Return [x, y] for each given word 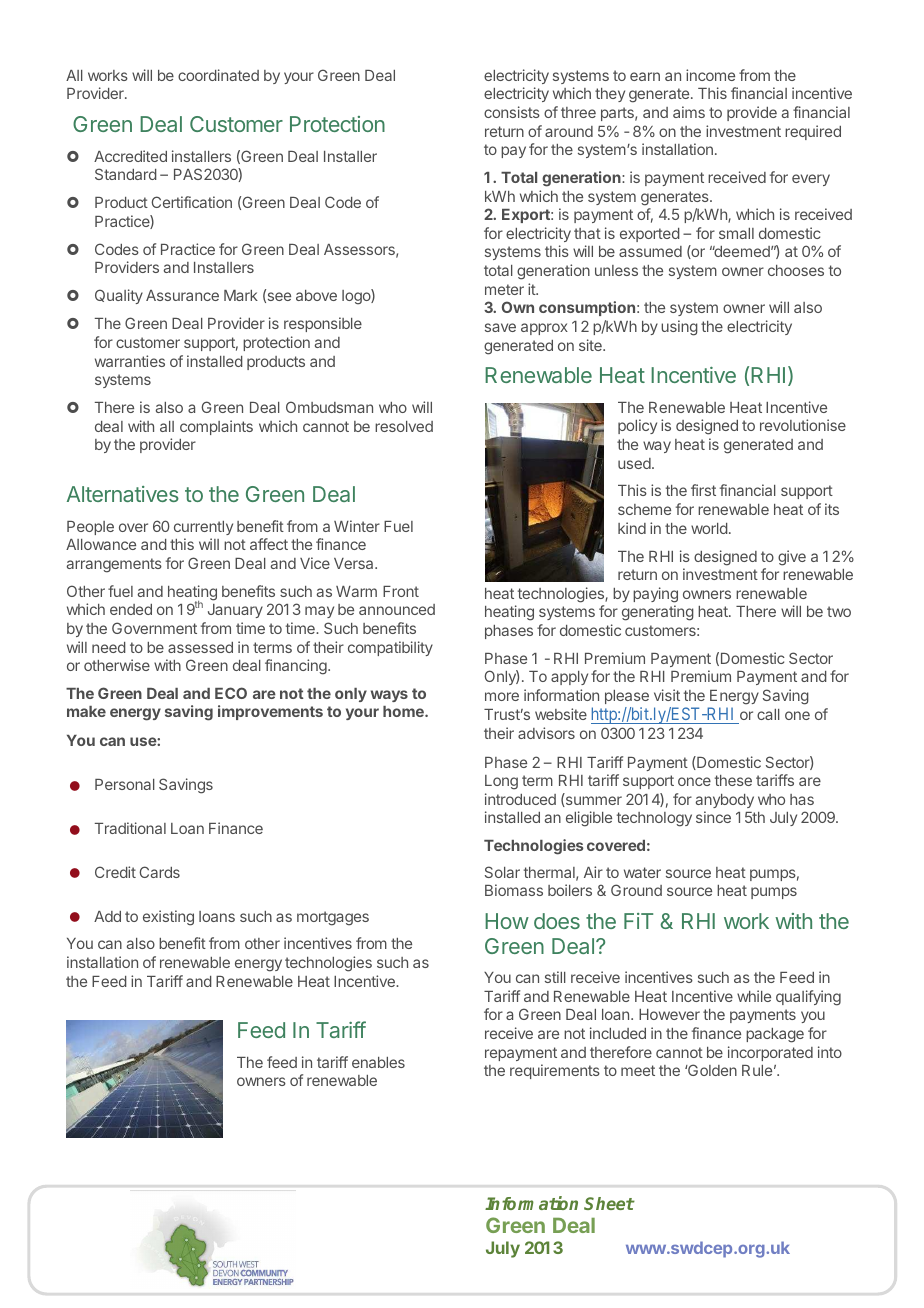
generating [658, 613]
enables [378, 1062]
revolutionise [803, 425]
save [500, 327]
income [710, 75]
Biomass [514, 890]
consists [512, 112]
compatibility [390, 648]
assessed [200, 647]
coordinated [218, 75]
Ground [636, 890]
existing [168, 918]
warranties [130, 361]
